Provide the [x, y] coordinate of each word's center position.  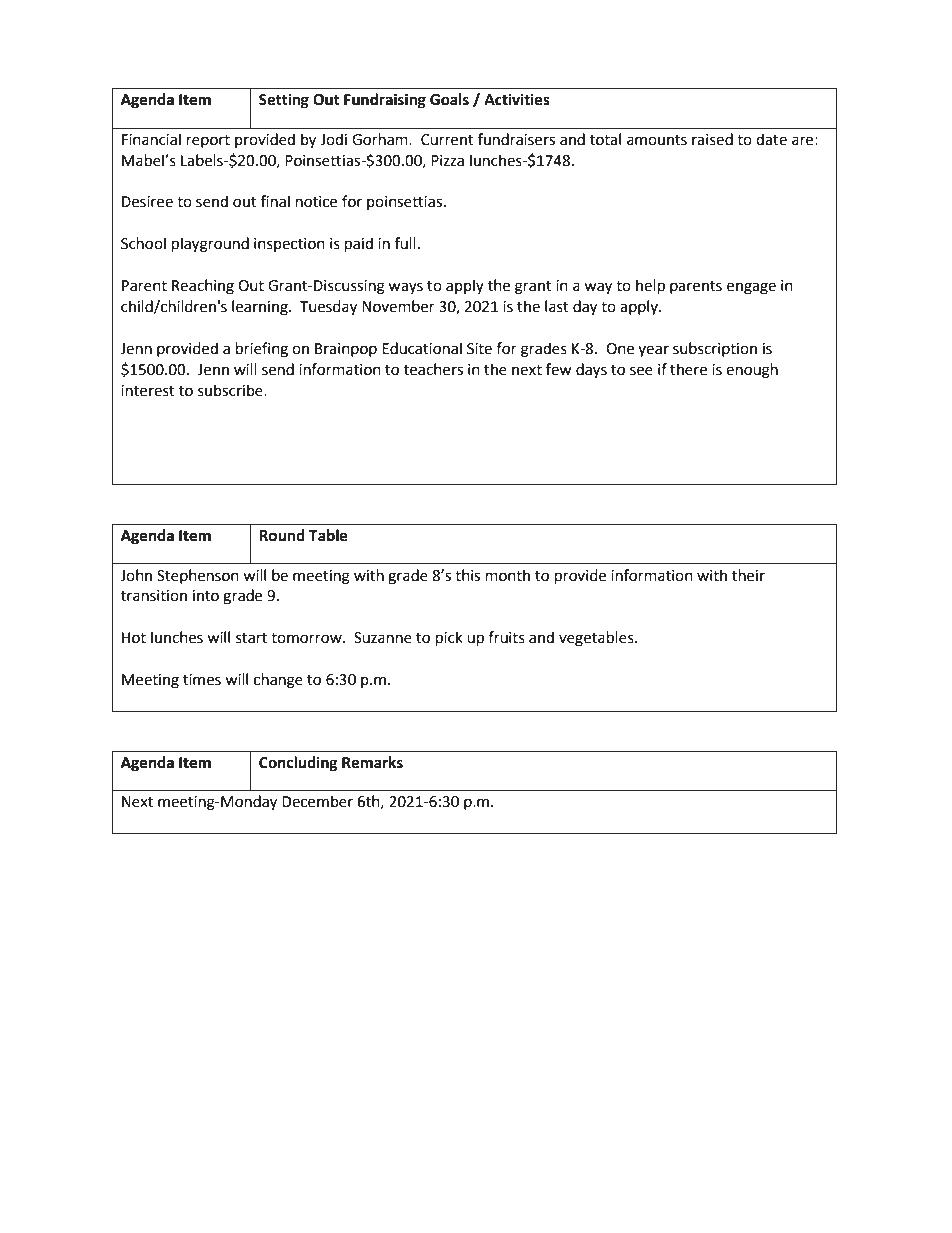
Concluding [298, 764]
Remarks [372, 762]
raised [712, 139]
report [208, 141]
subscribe [231, 390]
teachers [433, 369]
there [688, 369]
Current [447, 140]
